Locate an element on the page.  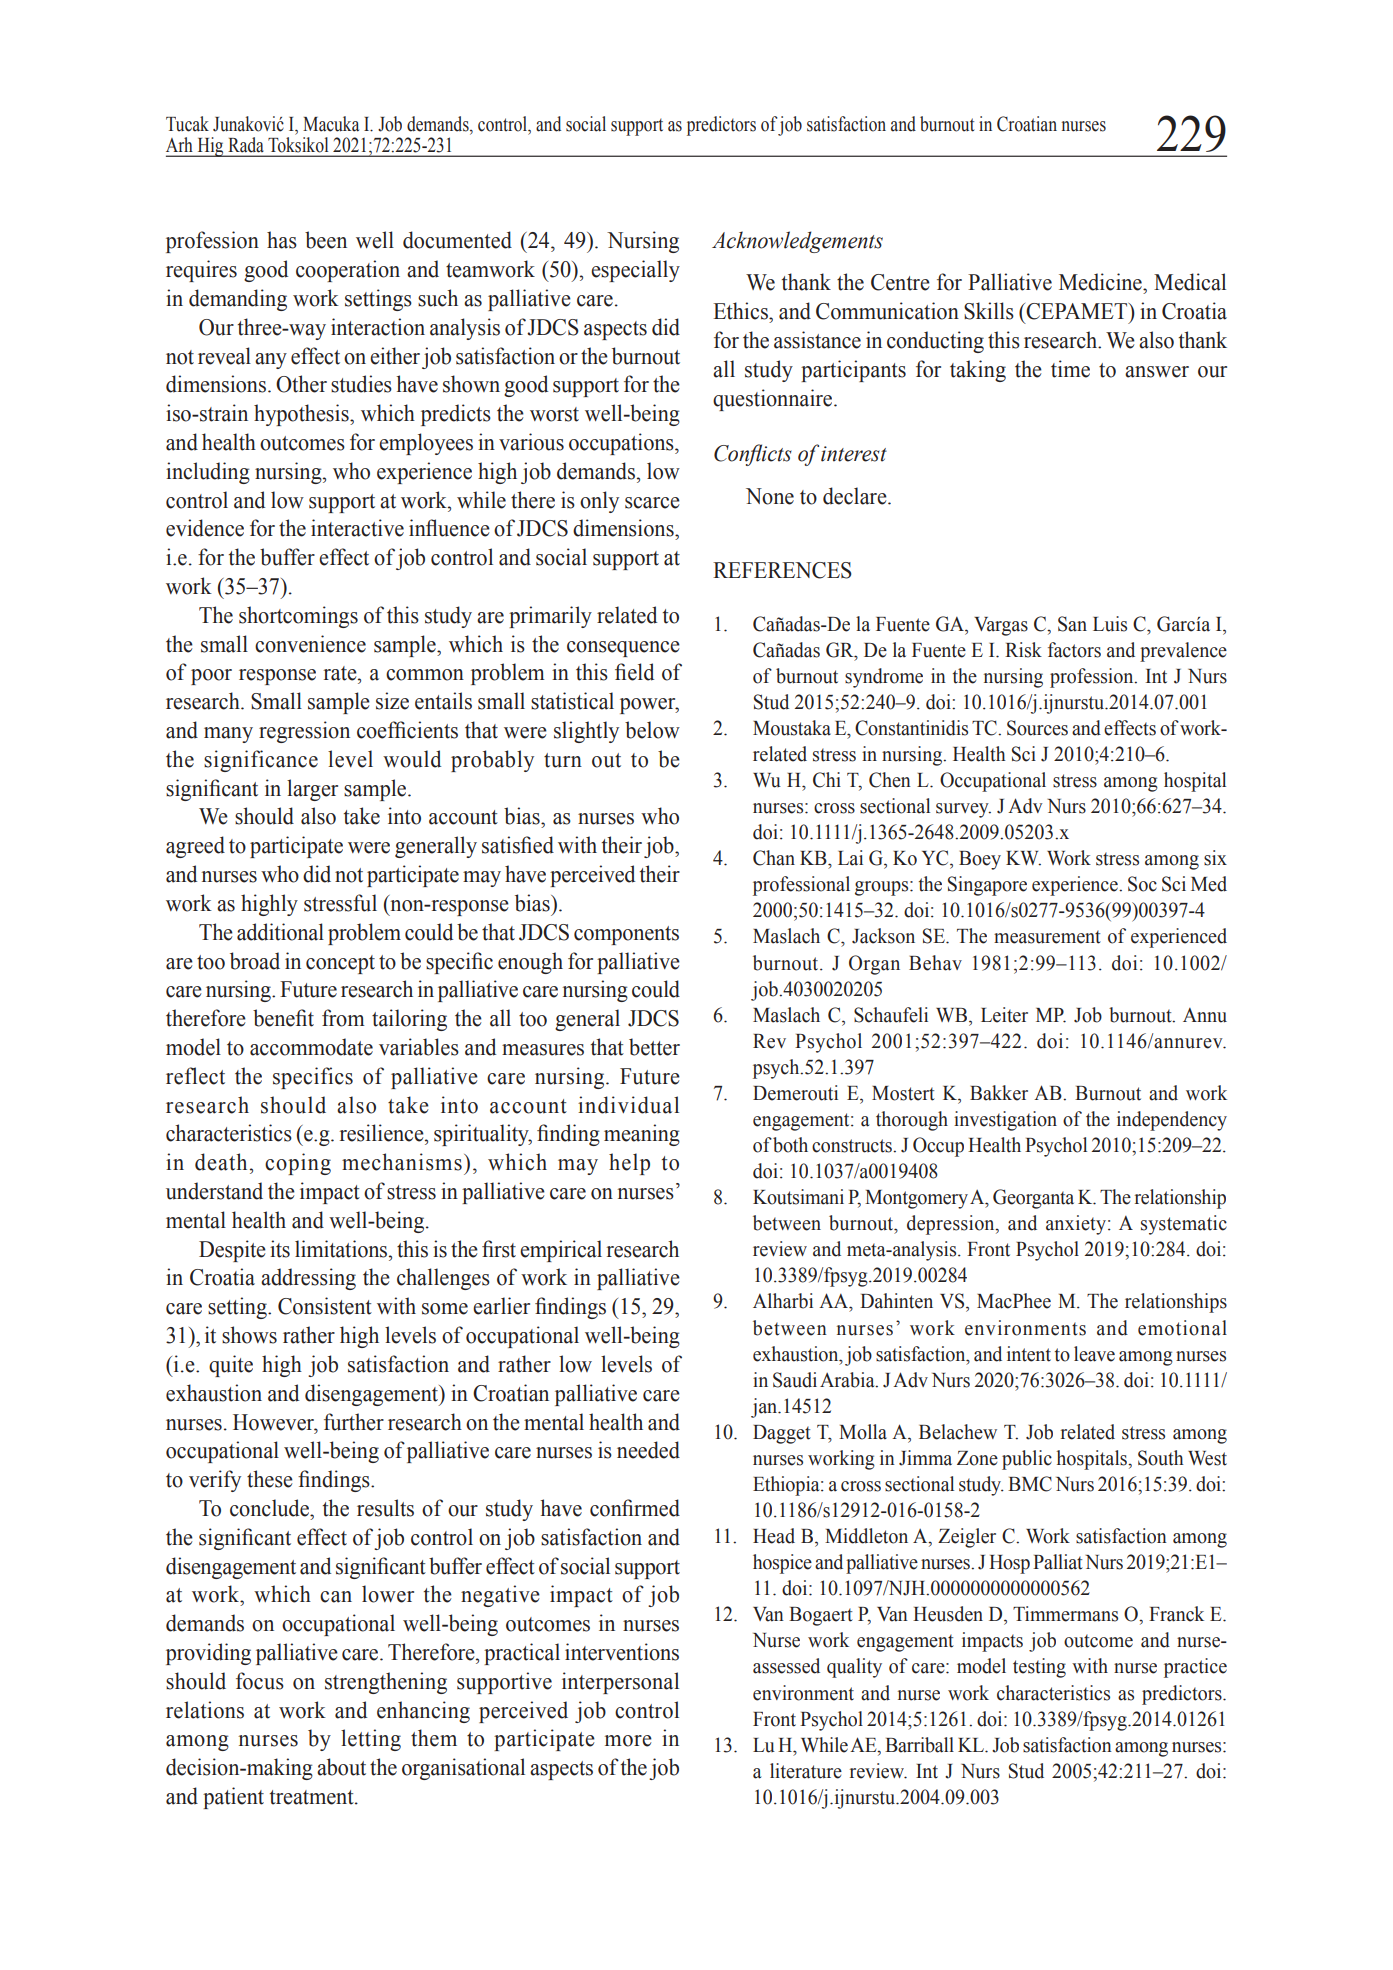
Medicine is located at coordinates (1101, 282).
